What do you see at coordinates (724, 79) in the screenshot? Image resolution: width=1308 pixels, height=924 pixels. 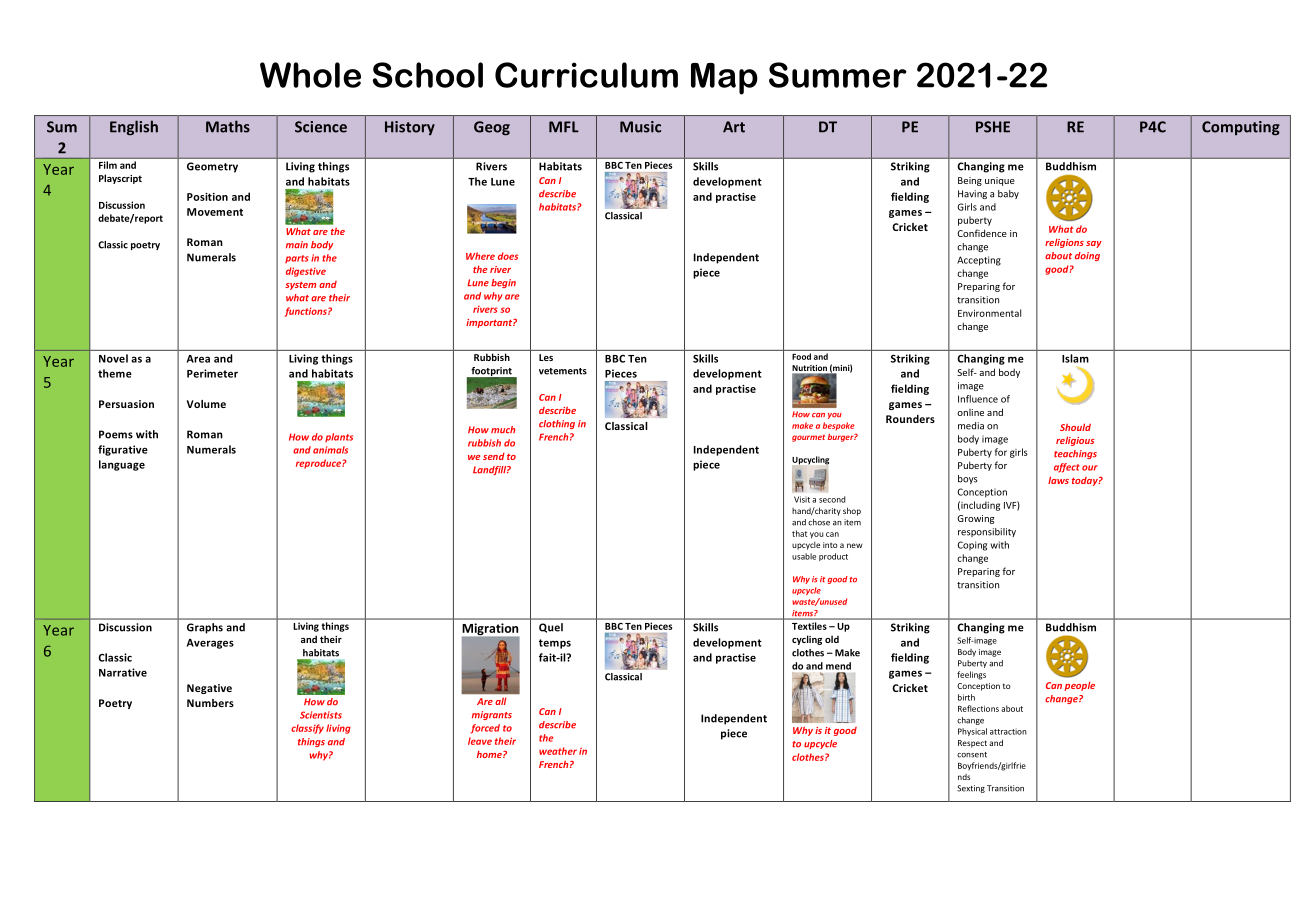 I see `Map` at bounding box center [724, 79].
